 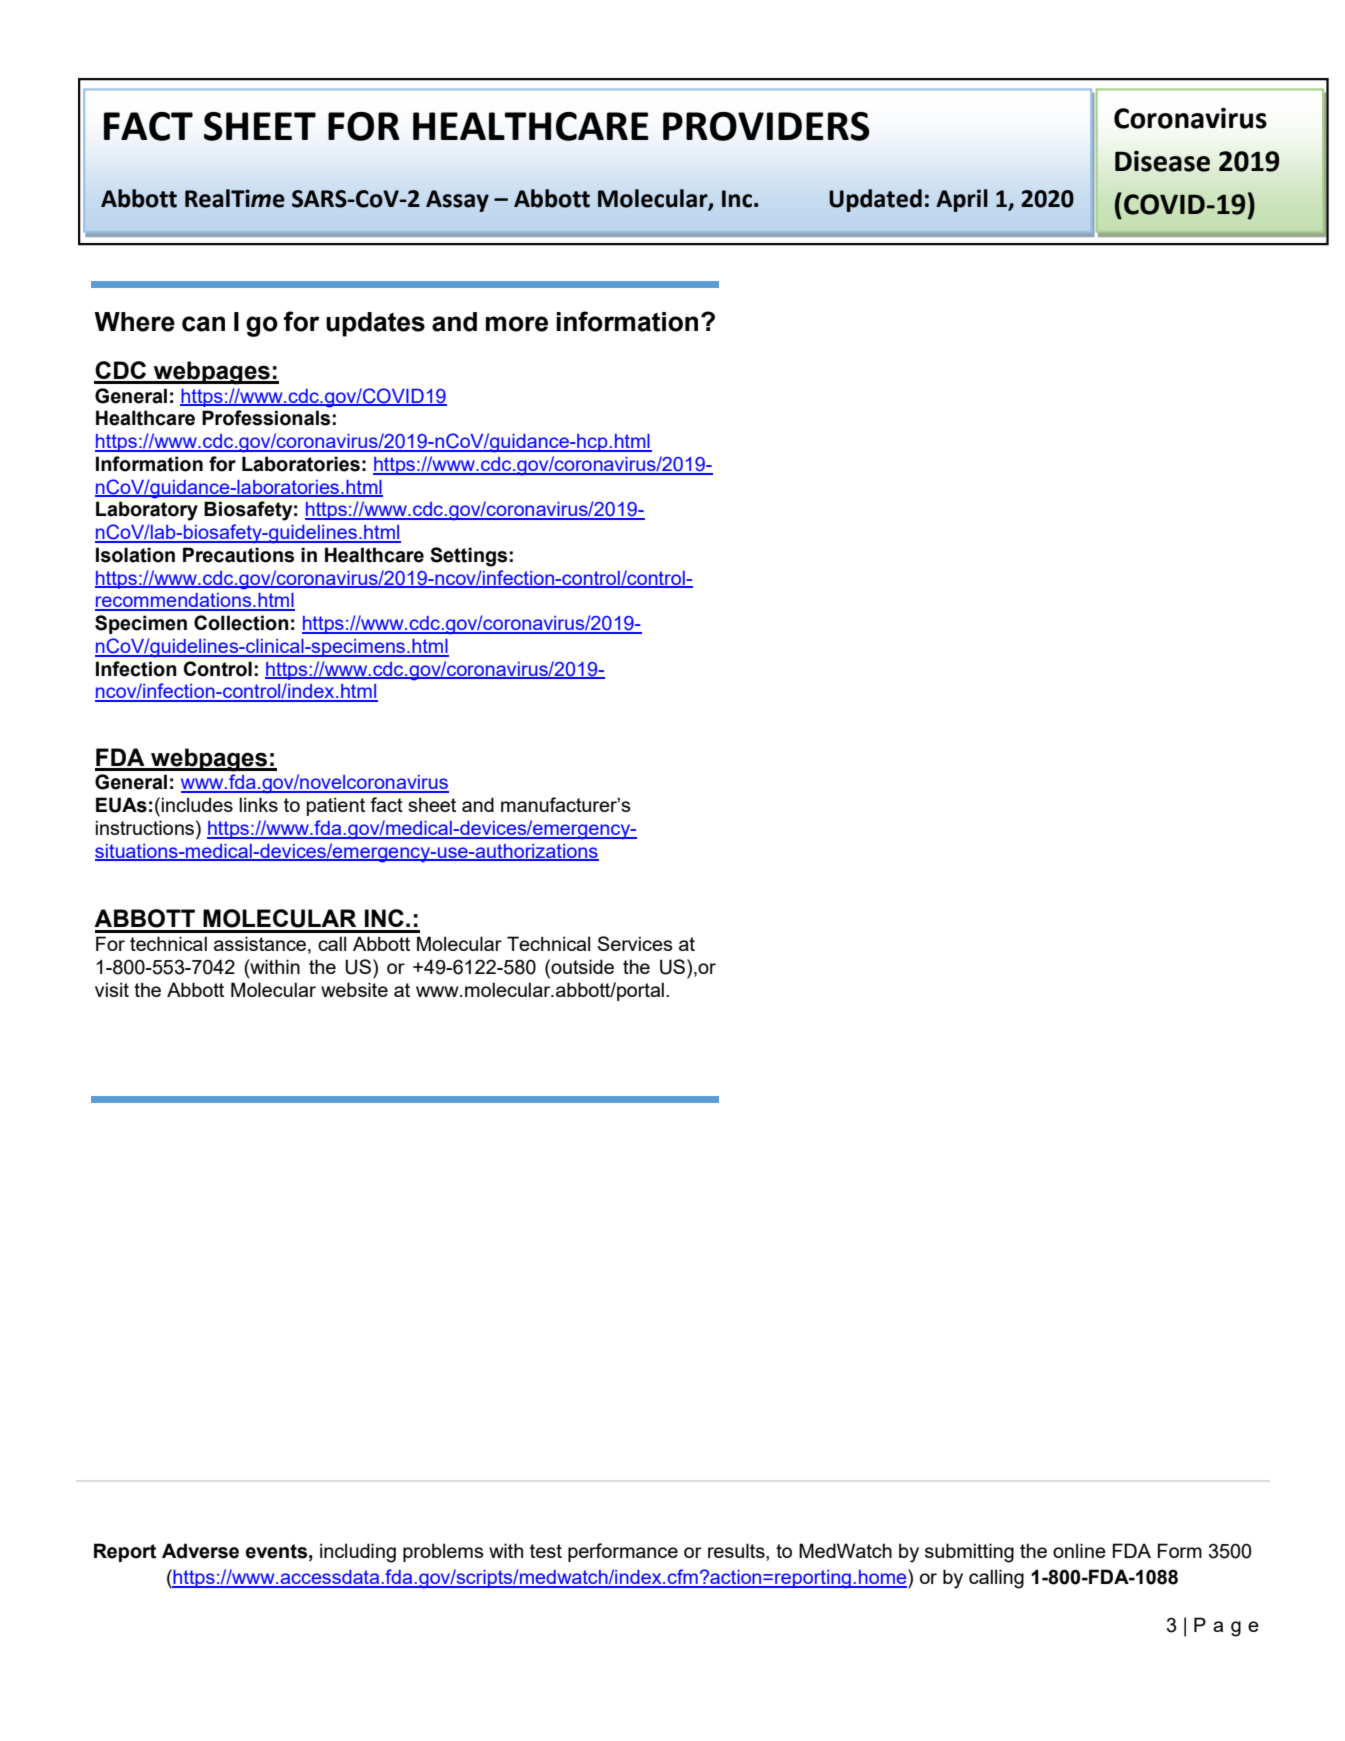 I want to click on Precautions, so click(x=238, y=555).
